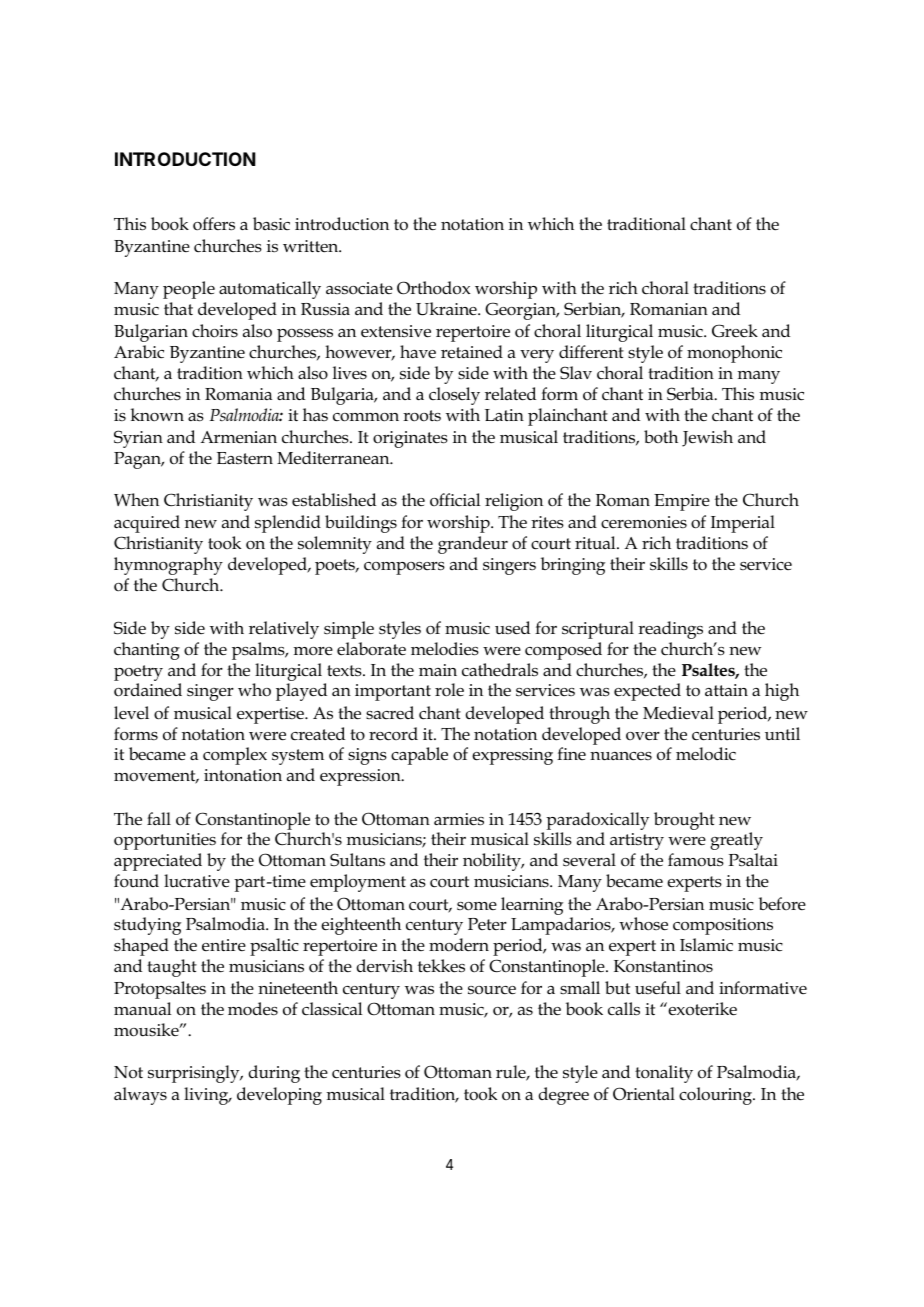 The image size is (924, 1307). What do you see at coordinates (433, 288) in the screenshot?
I see `Orthodox` at bounding box center [433, 288].
